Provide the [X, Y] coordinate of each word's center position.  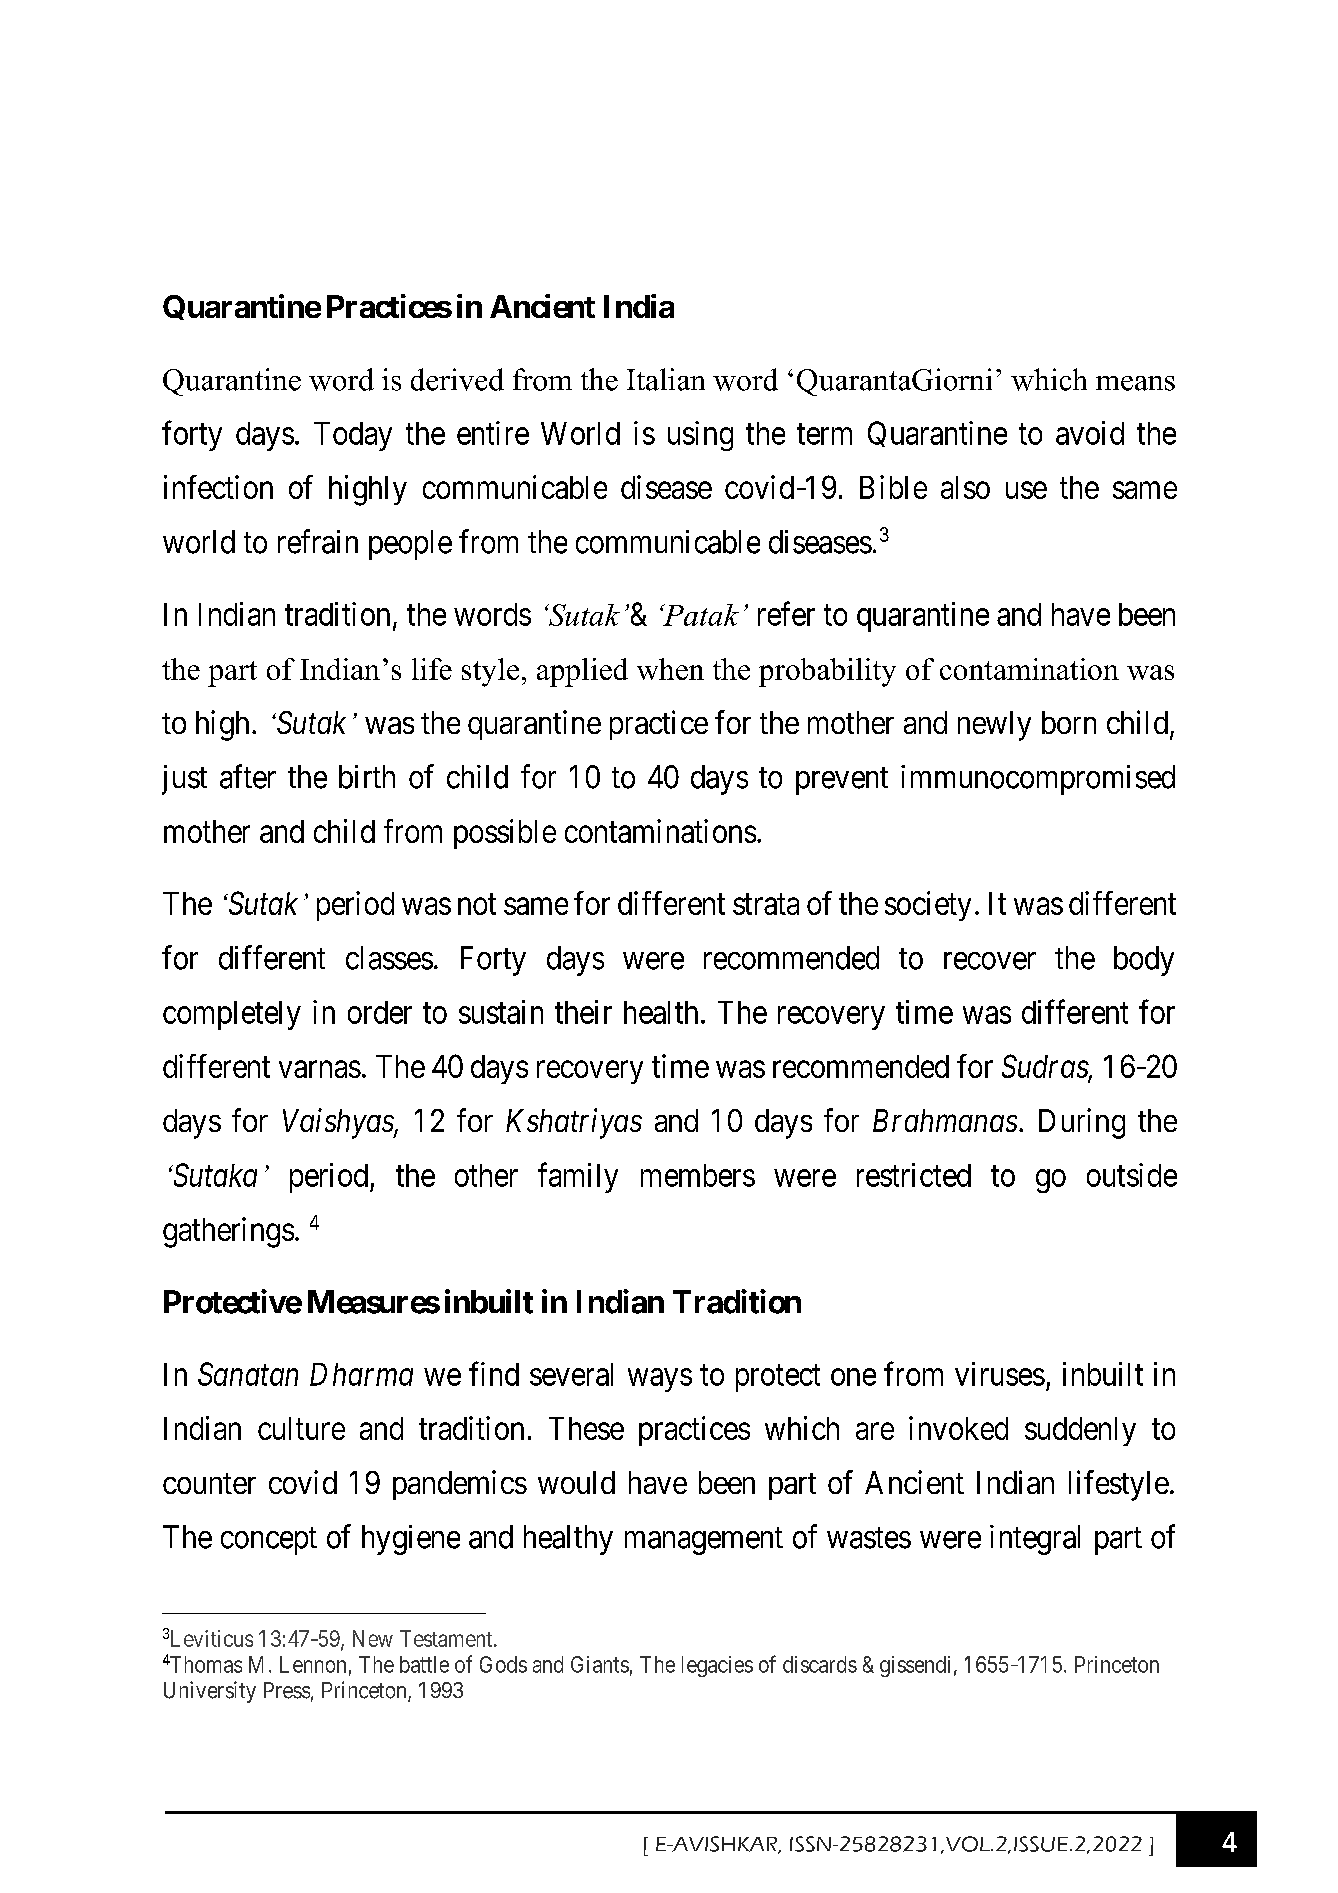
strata [766, 904]
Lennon [313, 1664]
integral [1035, 1540]
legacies [717, 1666]
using [700, 436]
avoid [1090, 433]
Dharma [361, 1374]
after [248, 776]
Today [353, 436]
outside [1132, 1175]
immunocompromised [1038, 780]
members [698, 1175]
